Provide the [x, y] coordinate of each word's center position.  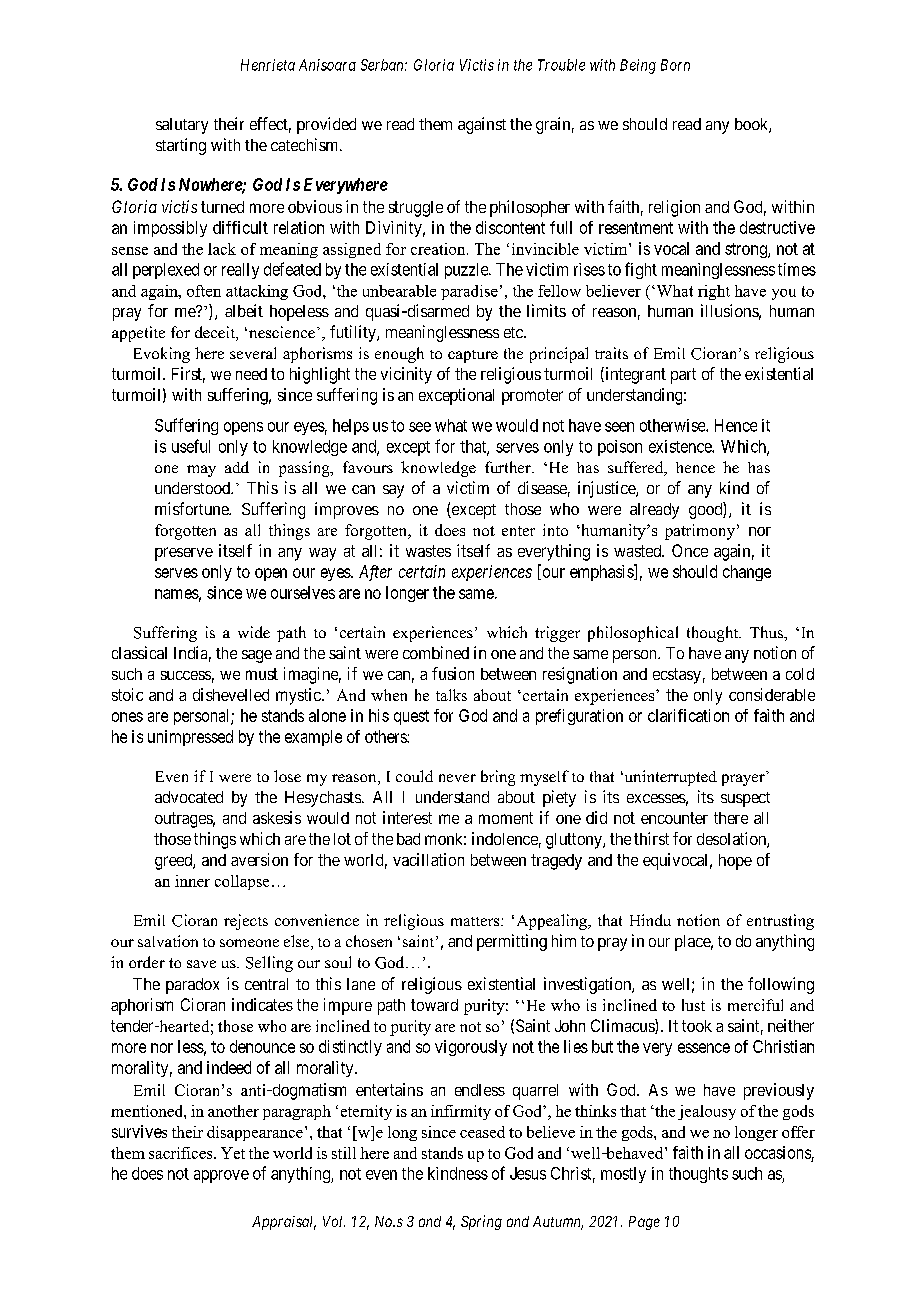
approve [221, 1176]
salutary [182, 126]
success [186, 675]
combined [436, 652]
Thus [767, 632]
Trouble [561, 65]
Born [675, 65]
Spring [481, 1222]
